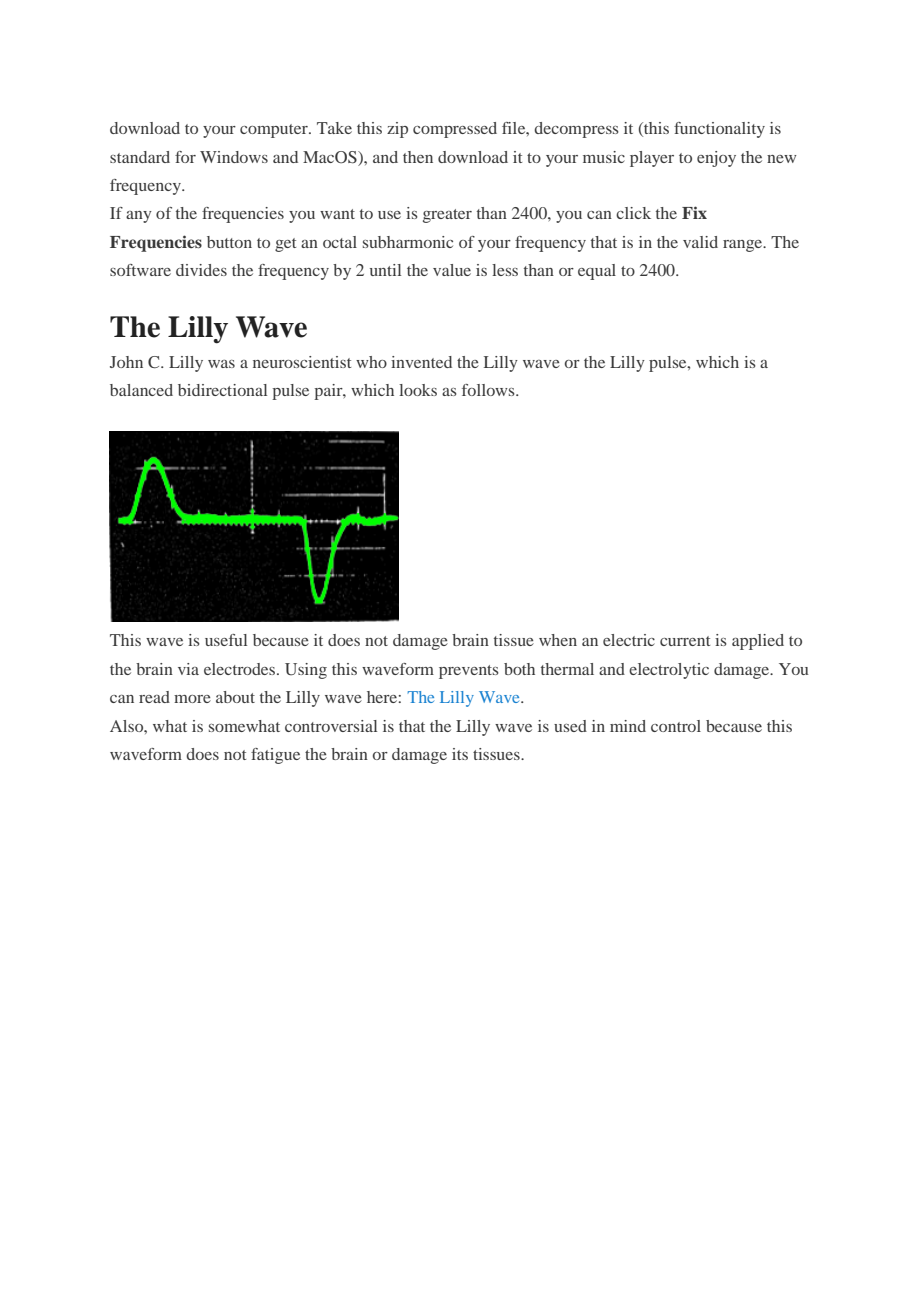 Image resolution: width=924 pixels, height=1308 pixels. Describe the element at coordinates (222, 390) in the page. I see `bidirectional` at that location.
